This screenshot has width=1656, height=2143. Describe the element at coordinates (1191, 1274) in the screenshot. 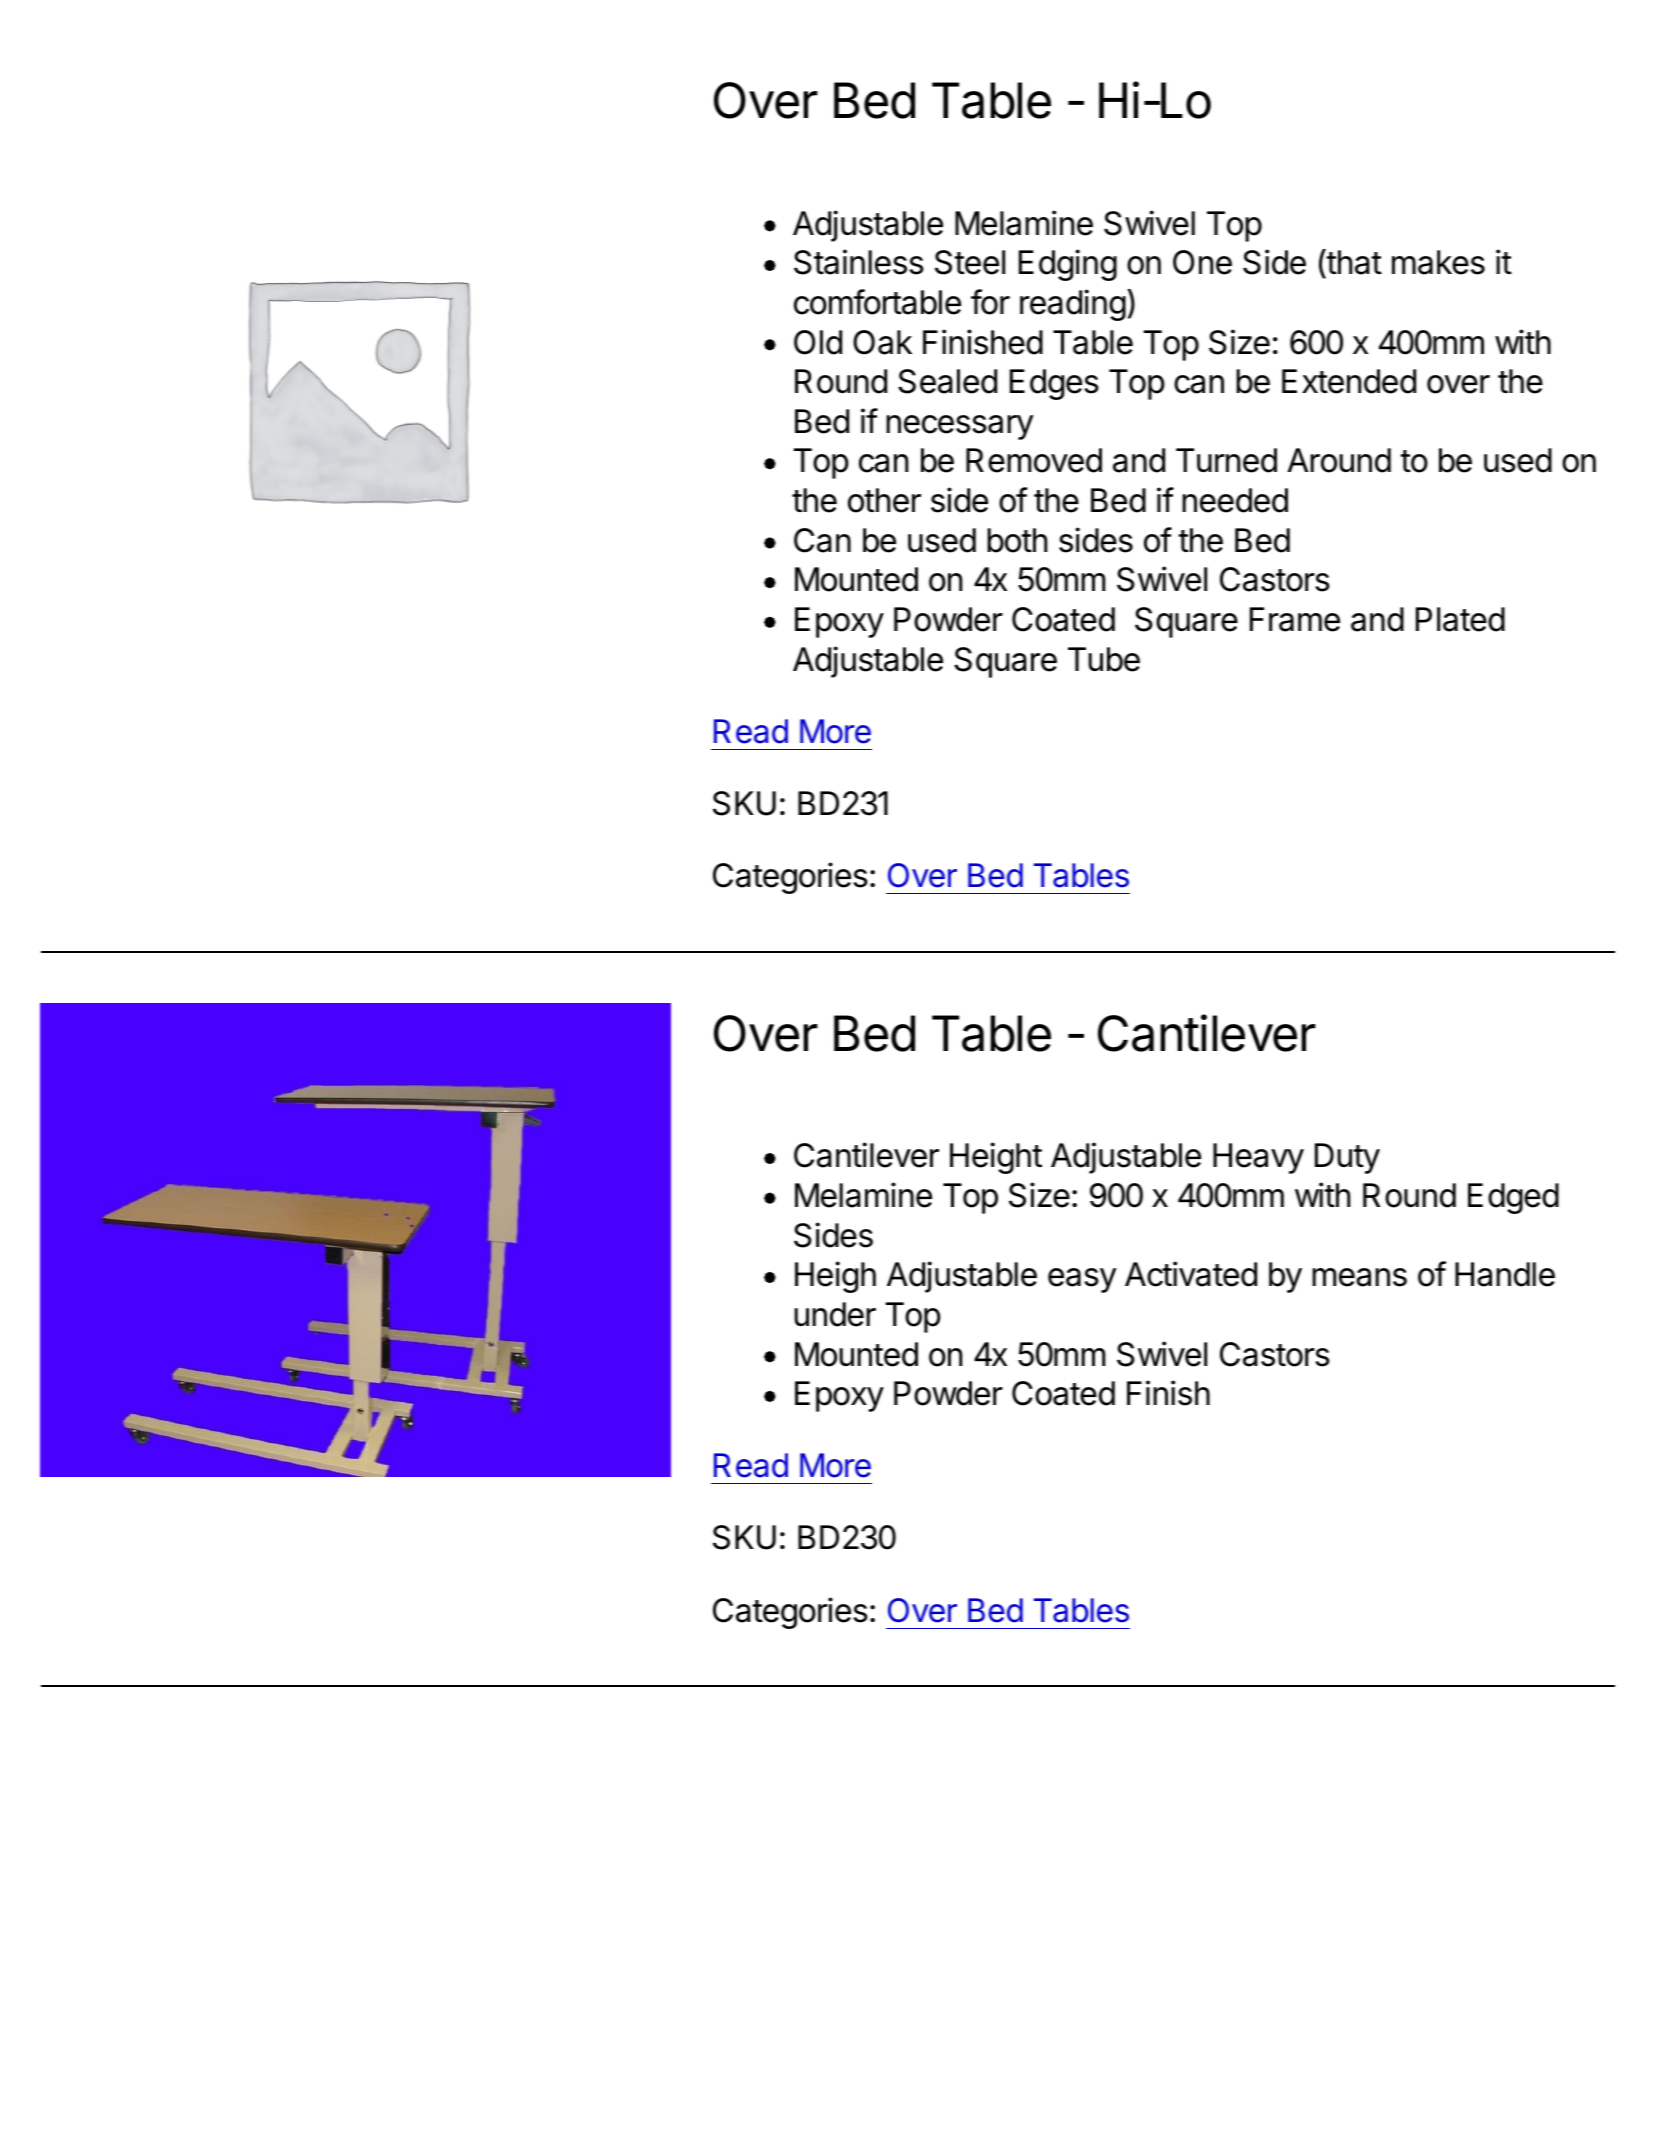

I see `Activated` at that location.
